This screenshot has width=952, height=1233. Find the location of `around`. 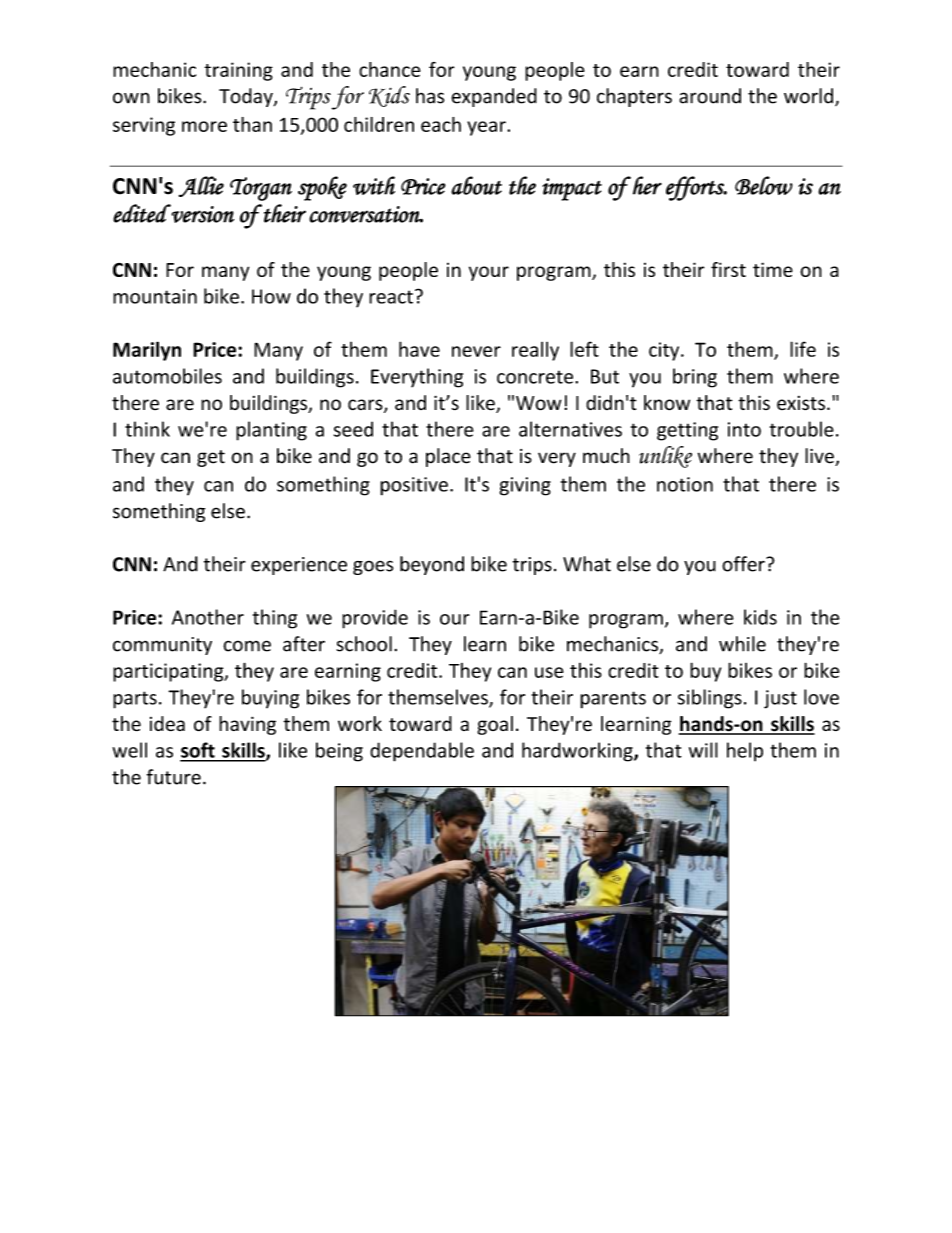

around is located at coordinates (710, 96).
